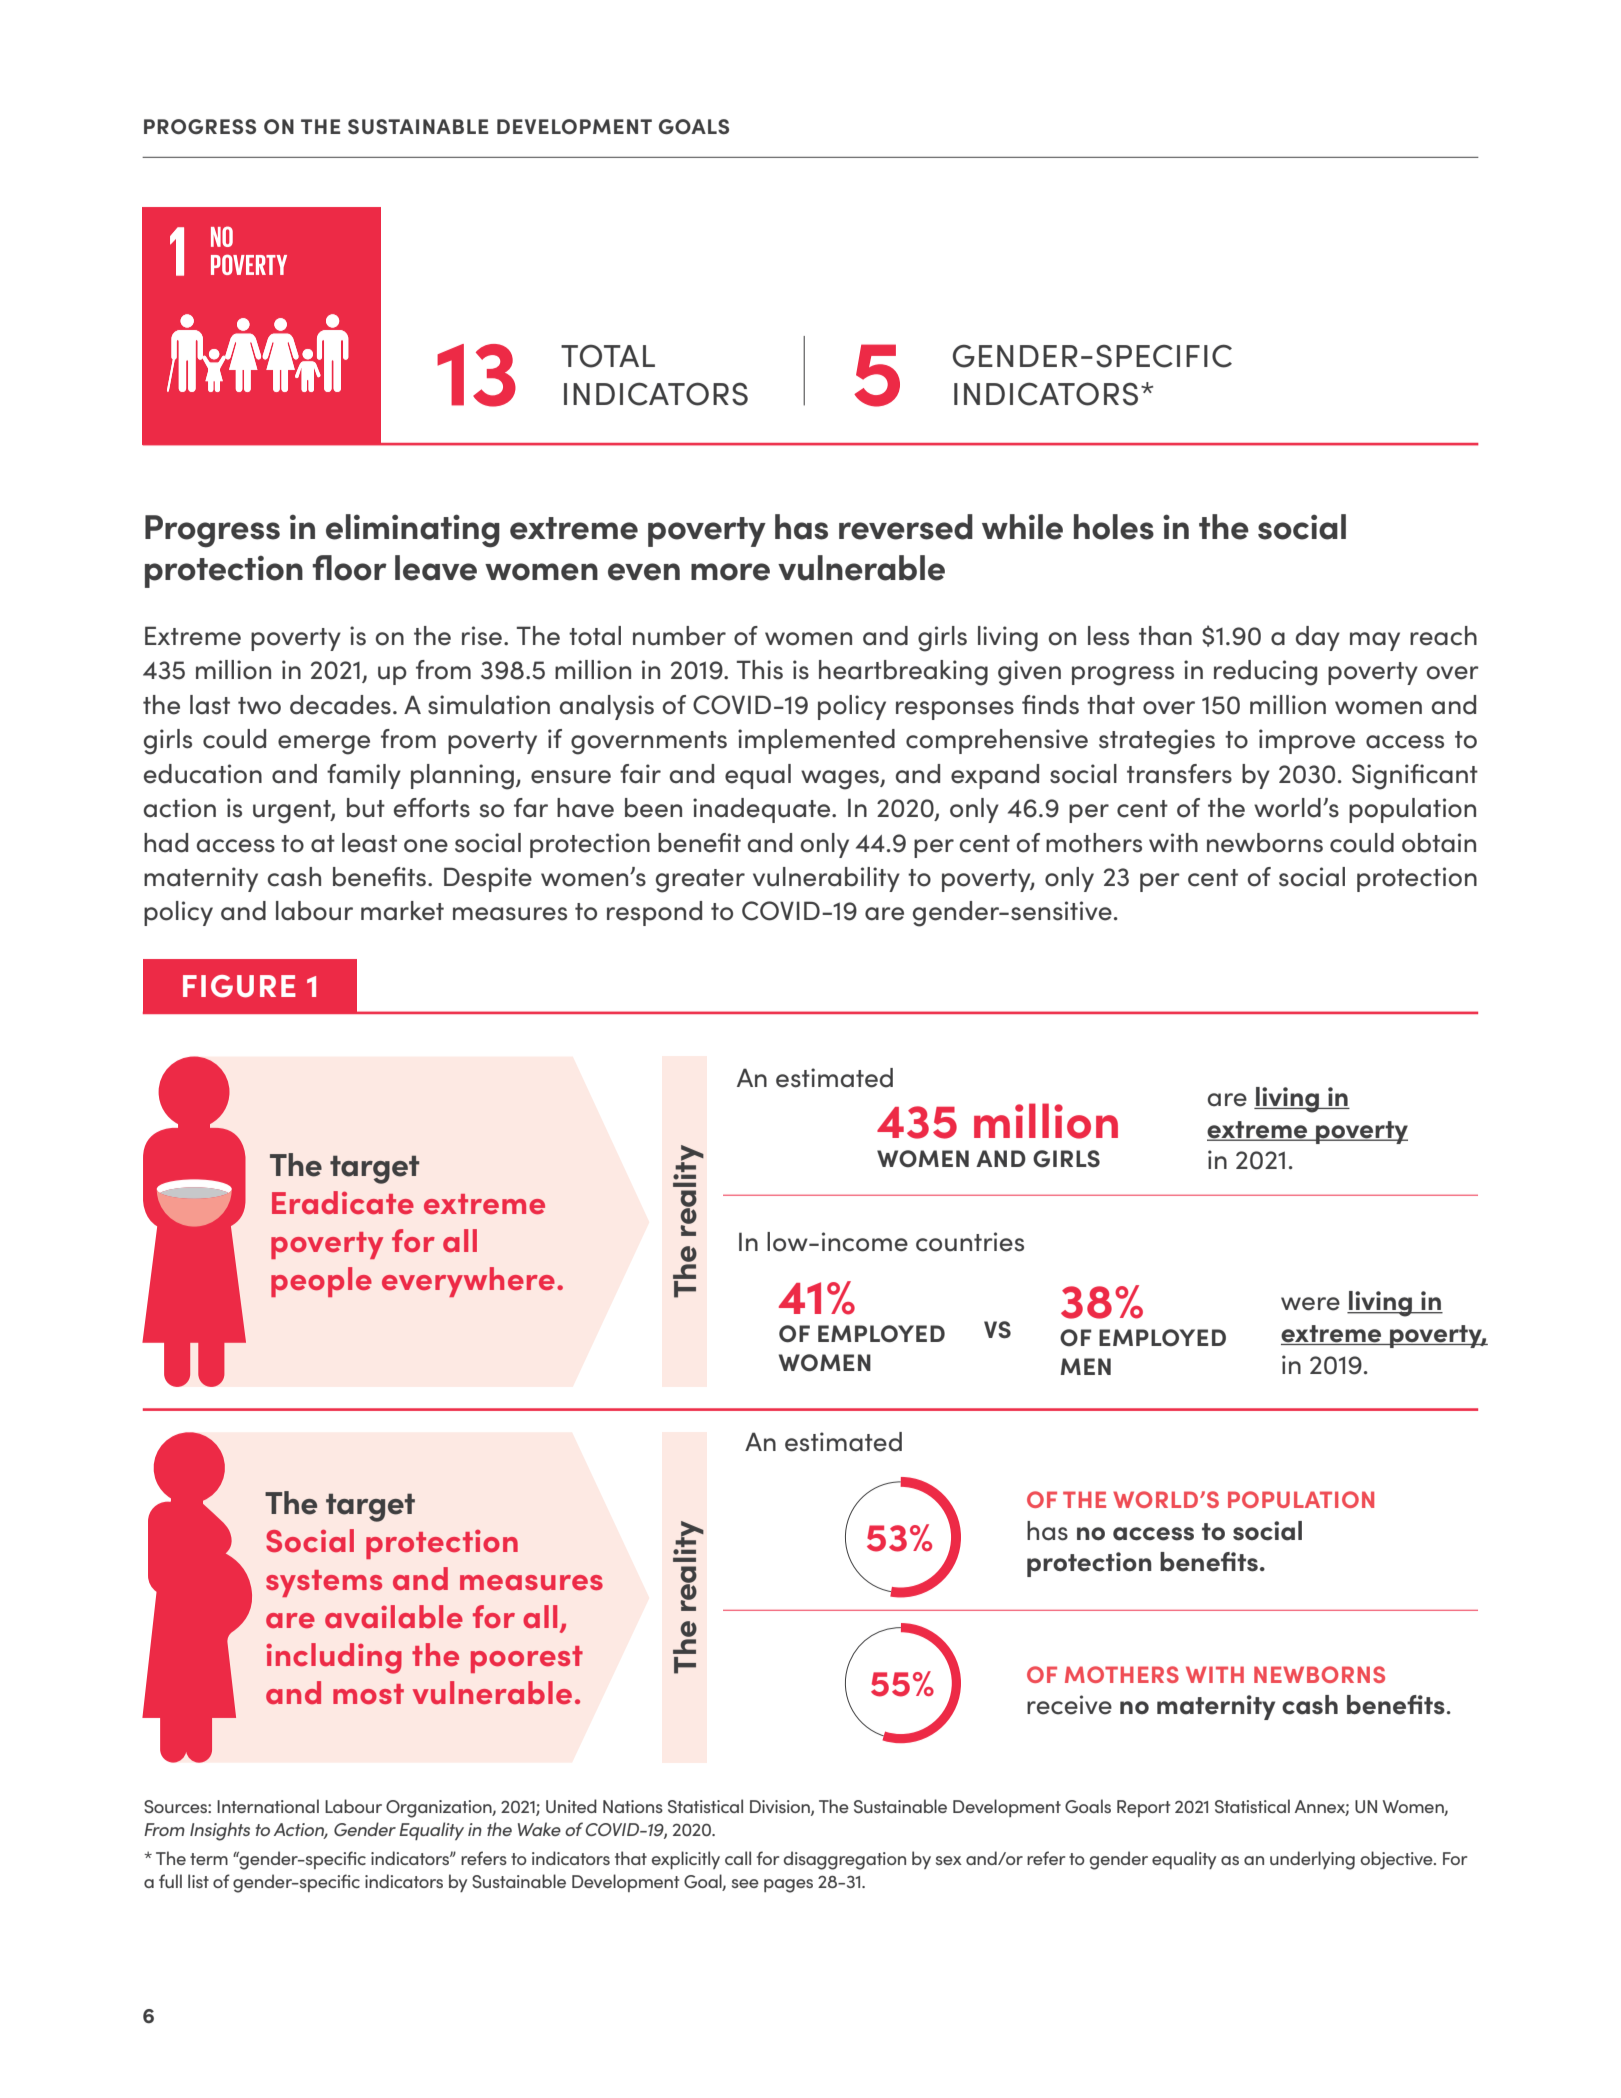 Image resolution: width=1621 pixels, height=2098 pixels. What do you see at coordinates (402, 911) in the screenshot?
I see `market` at bounding box center [402, 911].
